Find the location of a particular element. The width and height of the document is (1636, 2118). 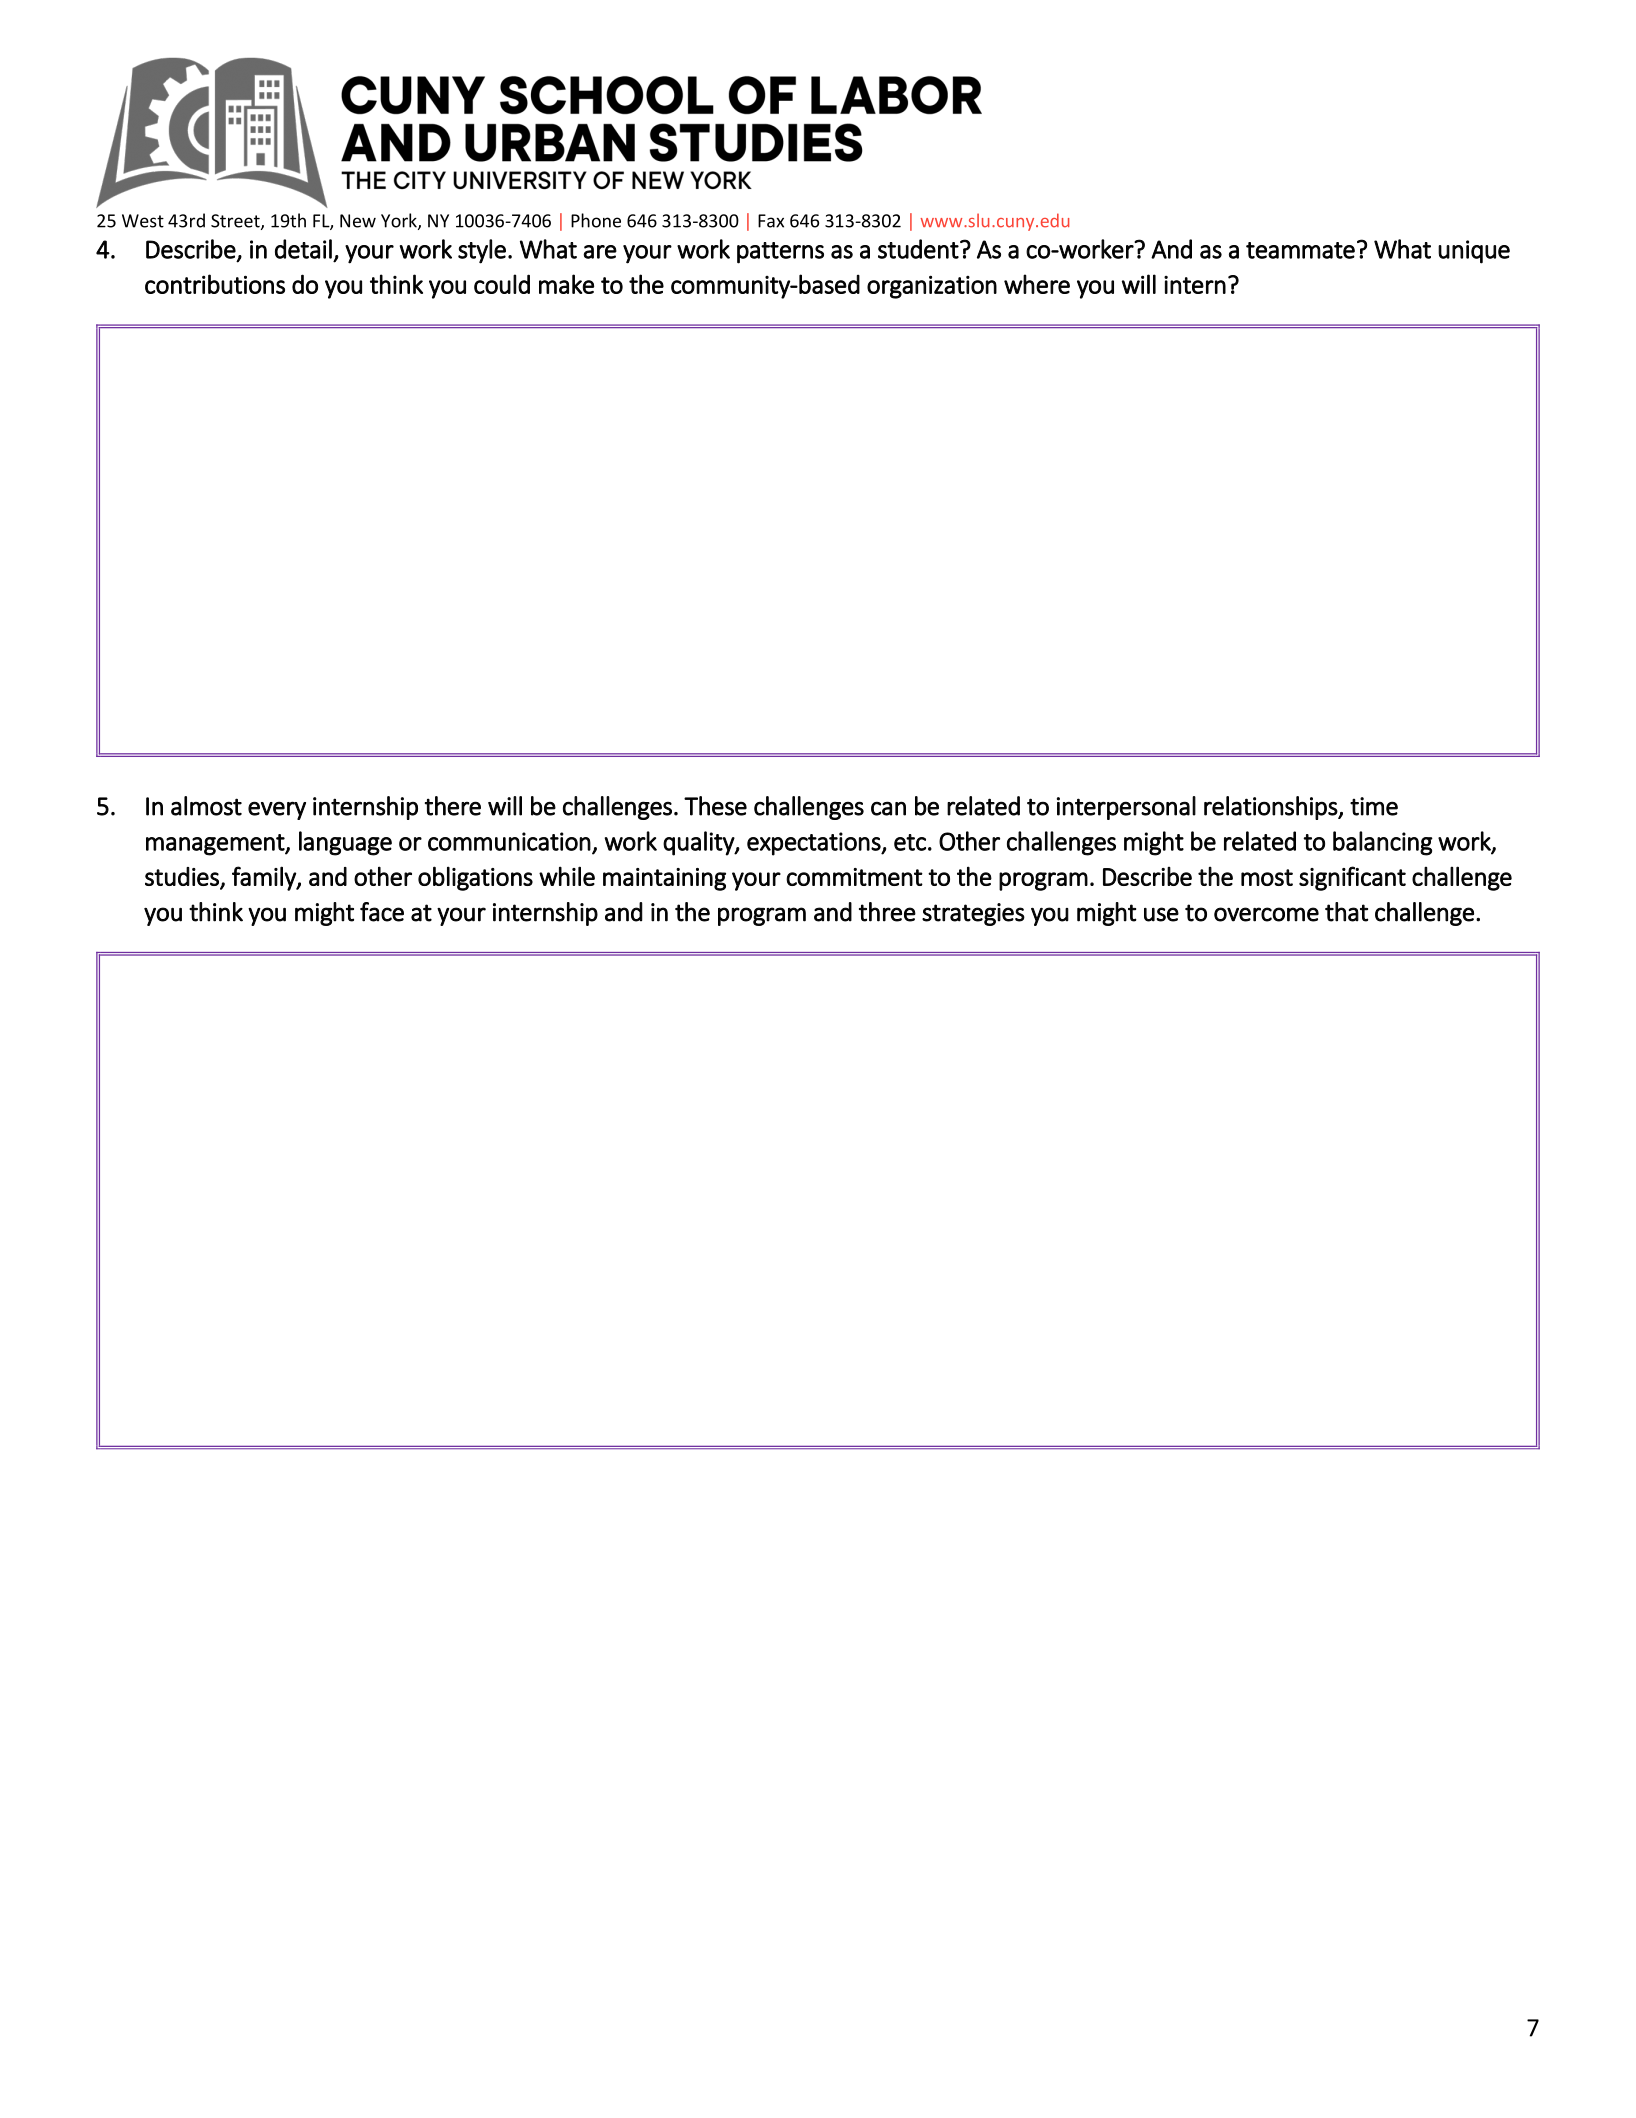

patterns is located at coordinates (780, 253).
